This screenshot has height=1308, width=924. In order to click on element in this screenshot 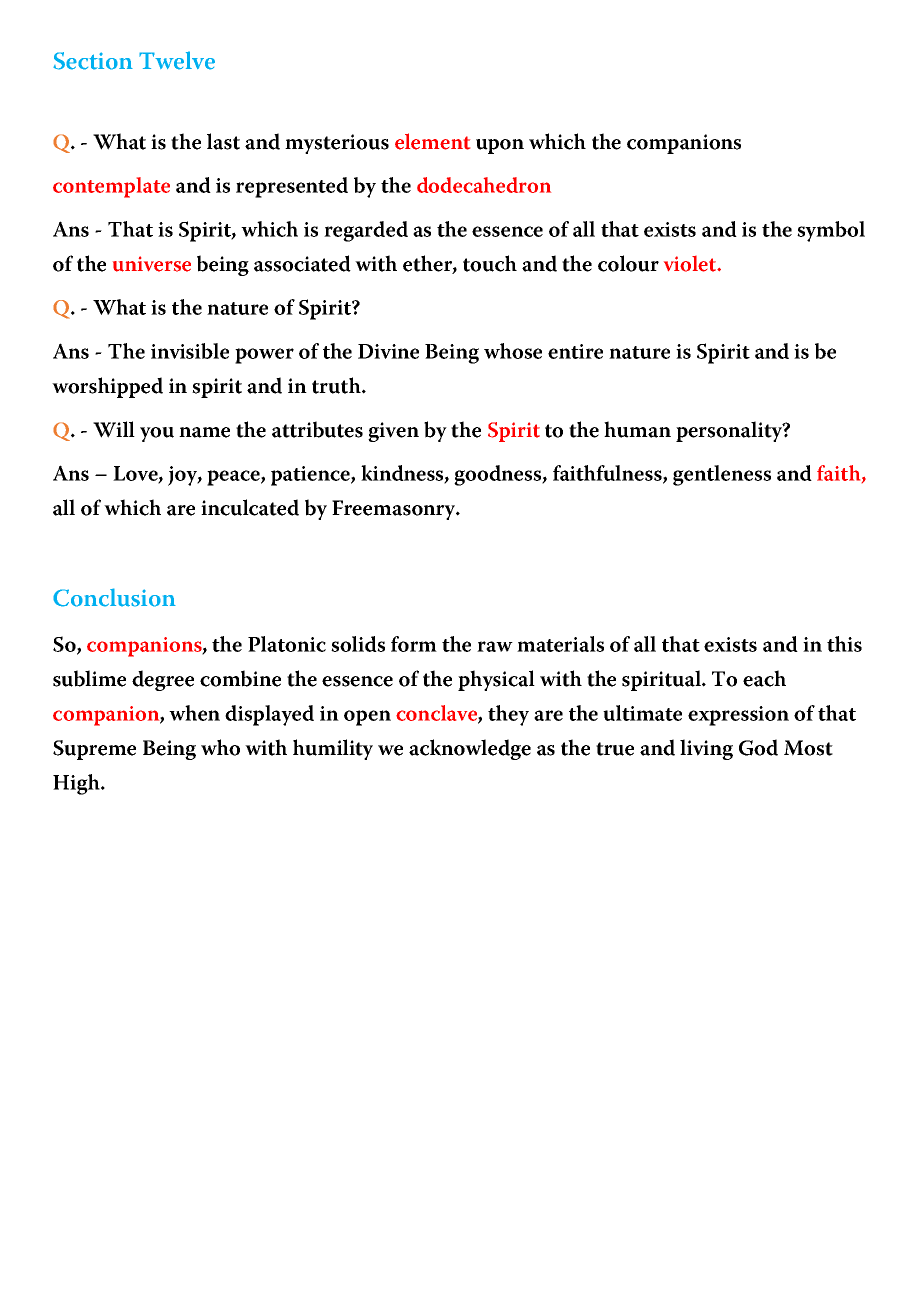, I will do `click(432, 141)`.
